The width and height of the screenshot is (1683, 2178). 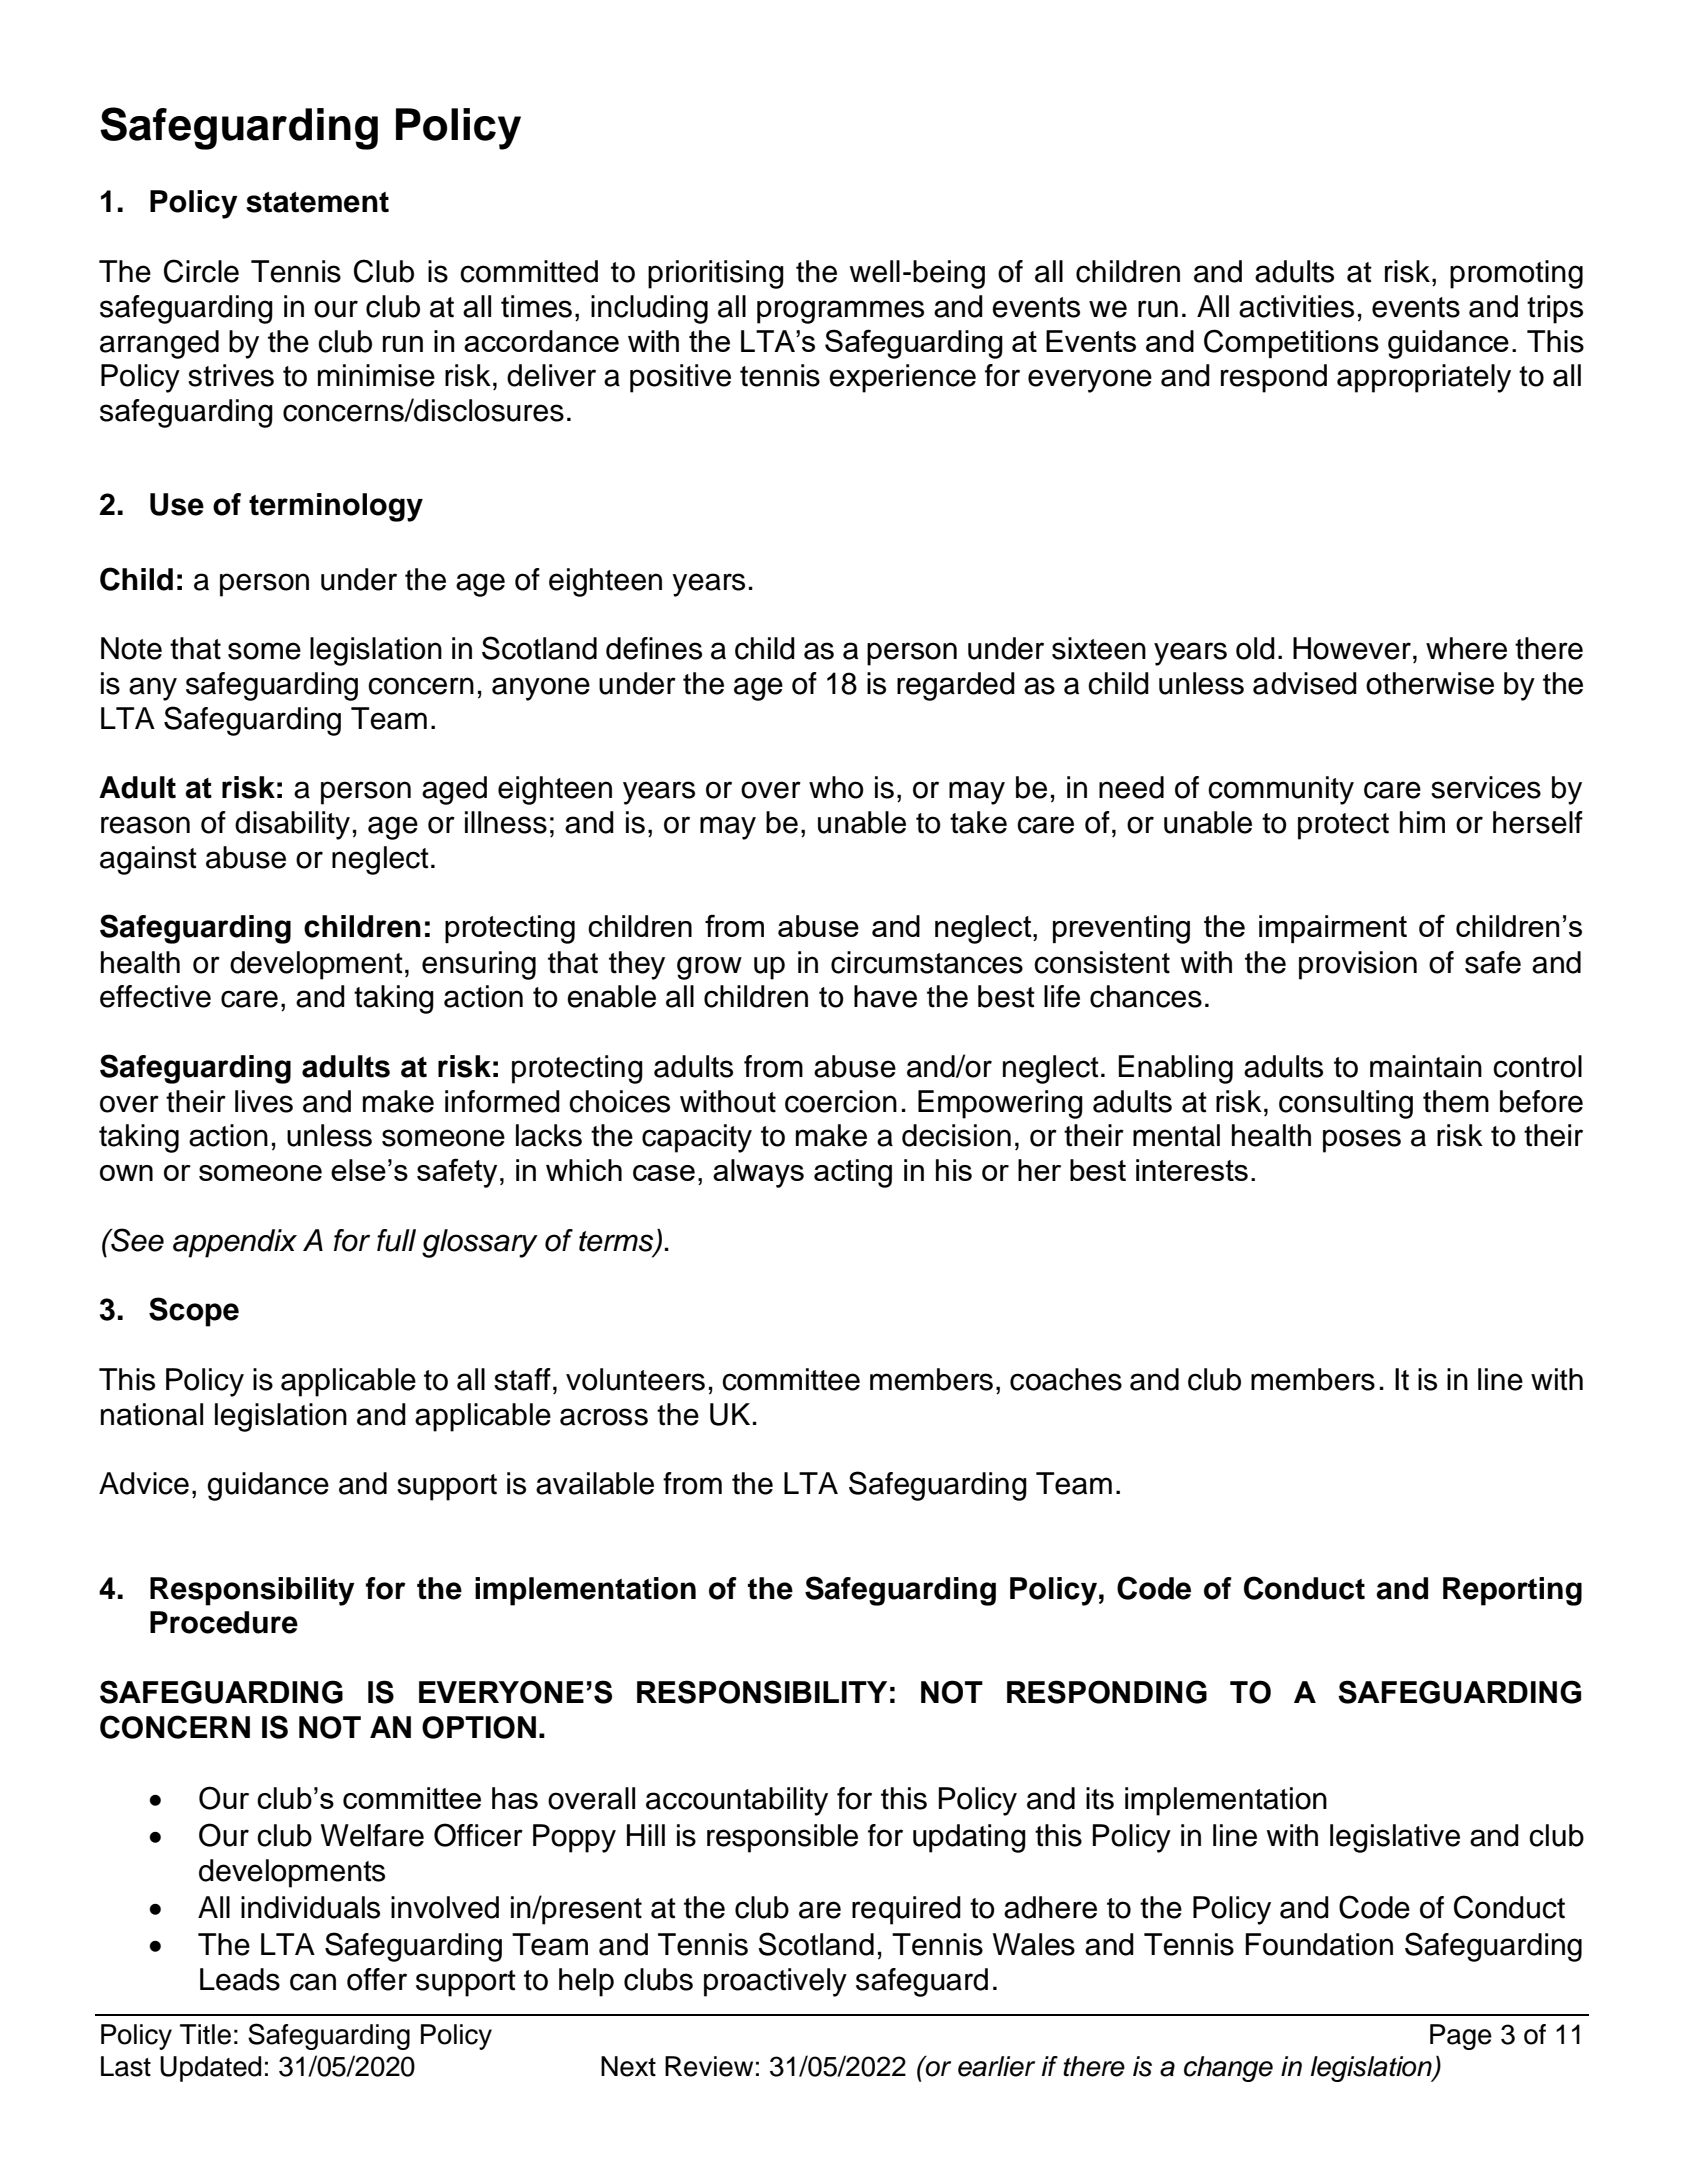 What do you see at coordinates (264, 1101) in the screenshot?
I see `lives` at bounding box center [264, 1101].
